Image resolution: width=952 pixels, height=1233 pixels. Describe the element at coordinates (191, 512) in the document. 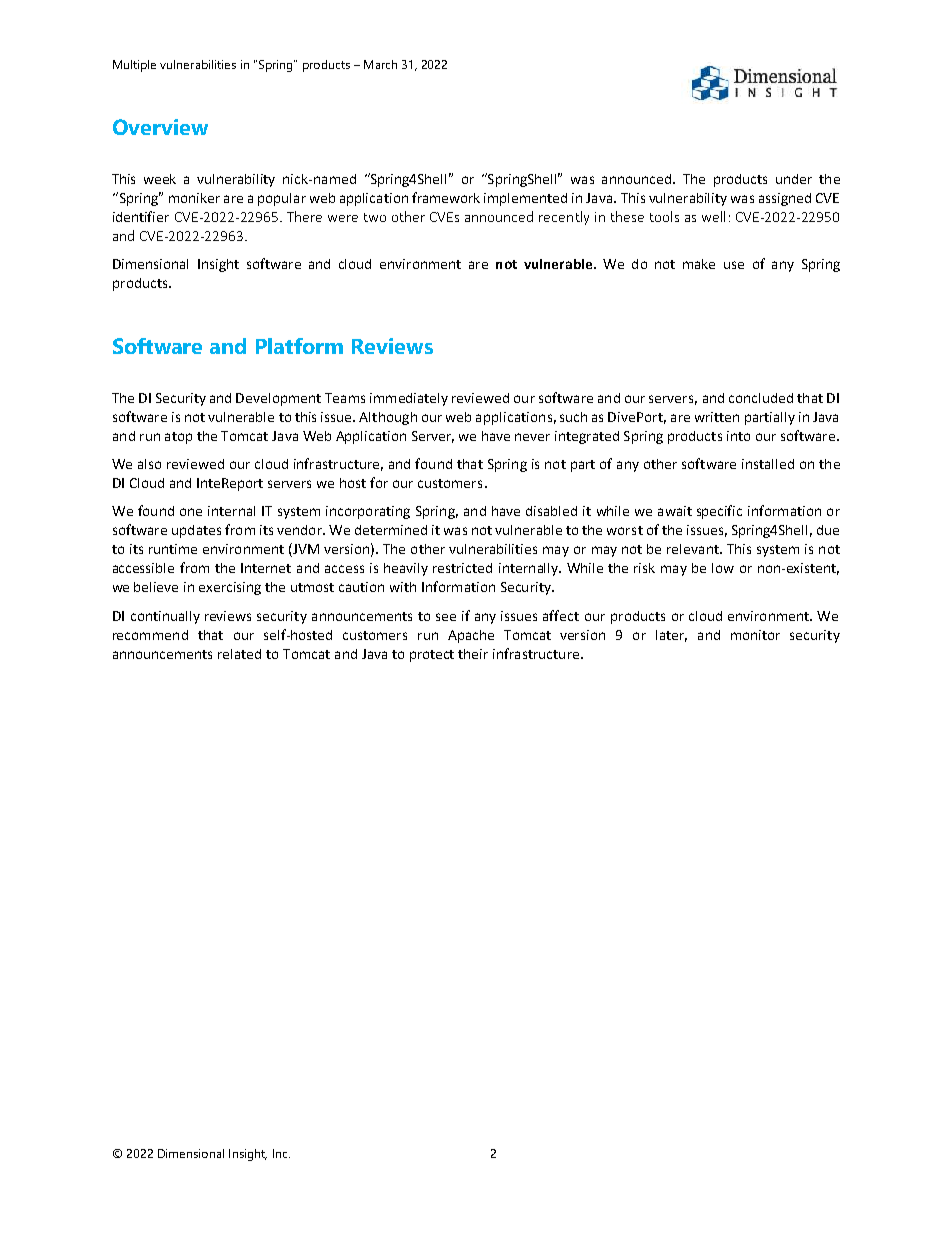

I see `one` at that location.
